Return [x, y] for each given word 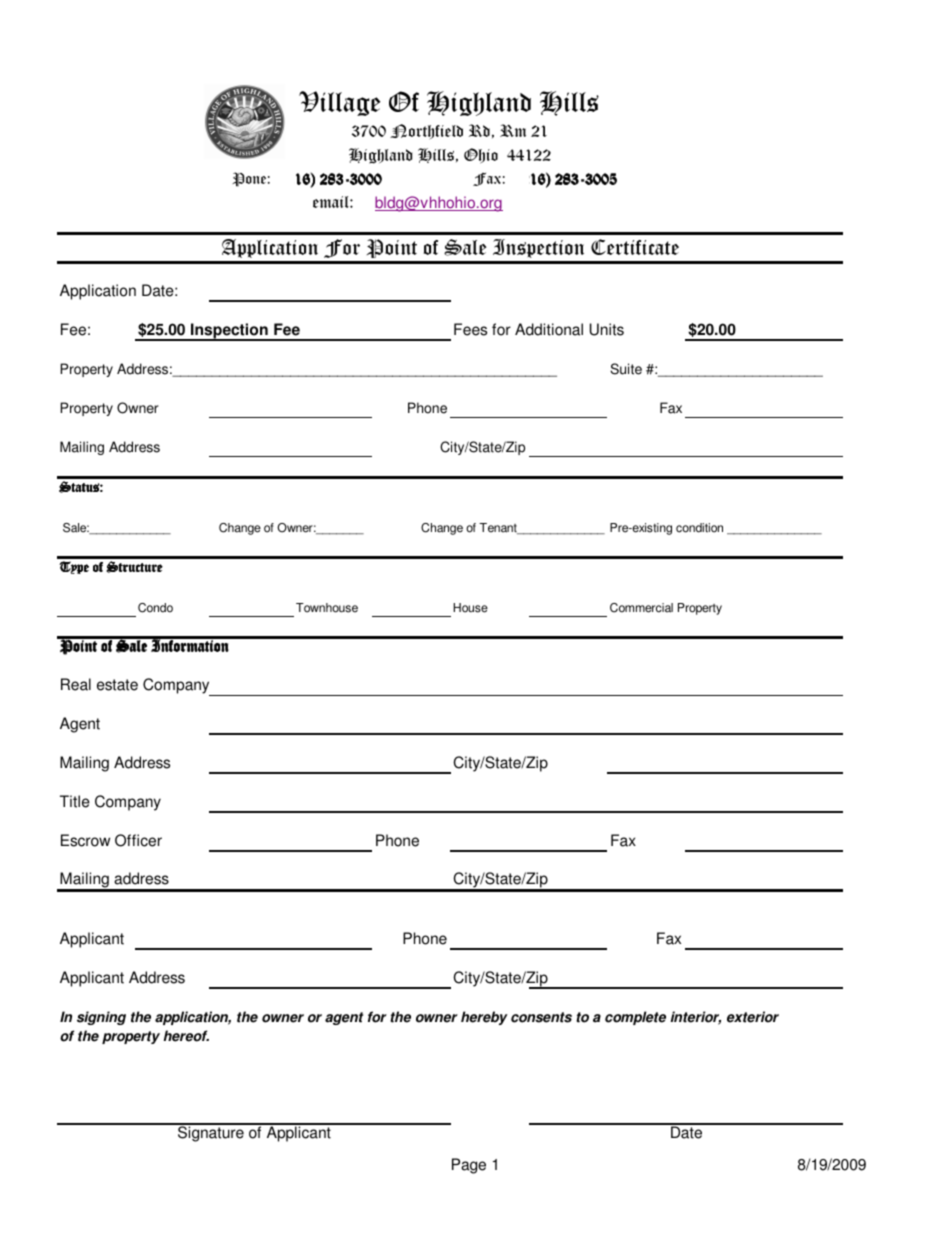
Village [339, 103]
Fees [470, 329]
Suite [626, 369]
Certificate [635, 247]
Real [76, 684]
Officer [138, 840]
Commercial [641, 608]
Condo [155, 608]
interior [696, 1018]
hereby [484, 1018]
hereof [186, 1036]
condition [699, 528]
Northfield [426, 131]
